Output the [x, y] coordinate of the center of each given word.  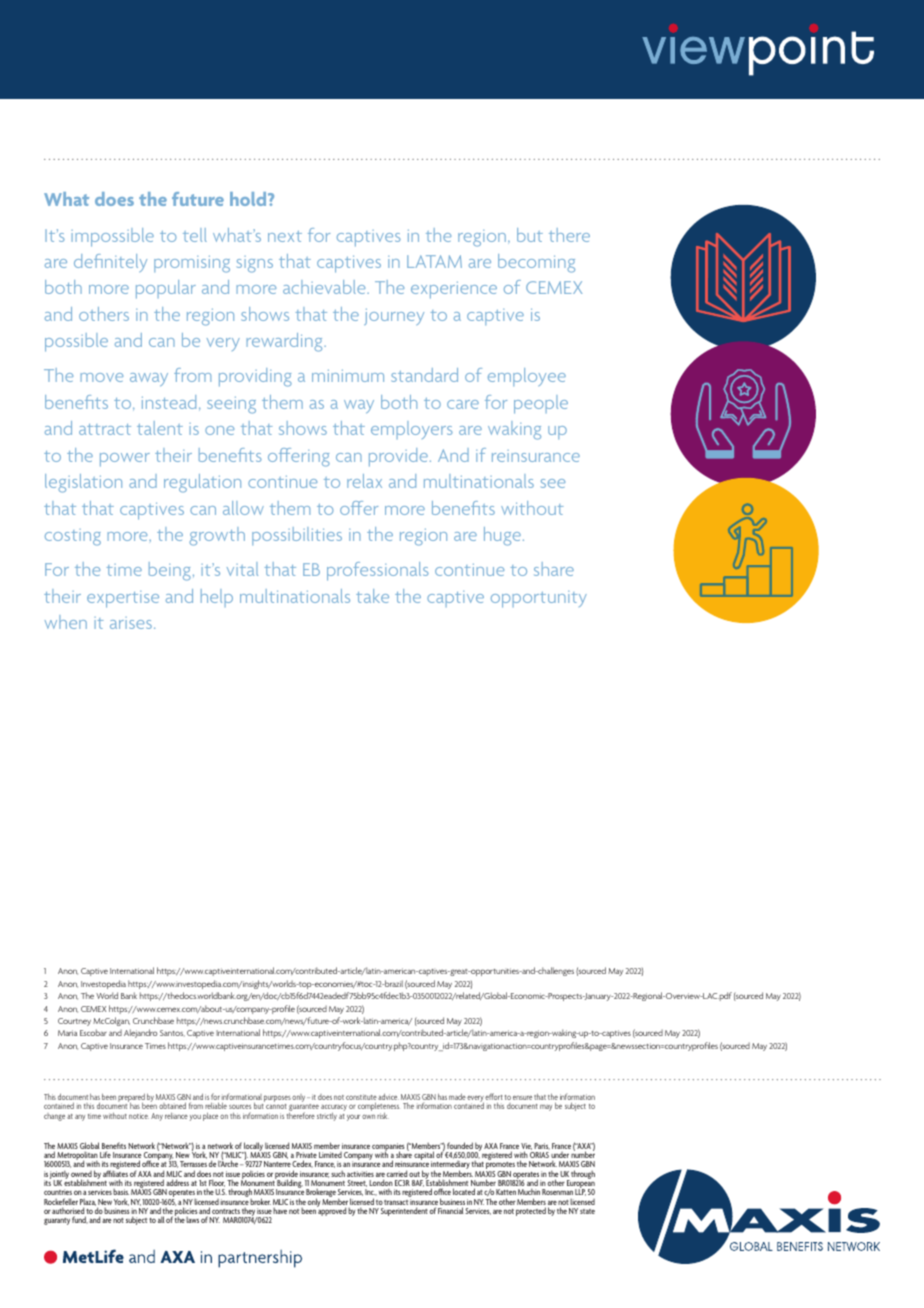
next [285, 236]
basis [121, 1192]
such [338, 1174]
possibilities [297, 536]
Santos [172, 1033]
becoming [536, 263]
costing [73, 537]
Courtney [74, 1022]
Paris [542, 1146]
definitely [110, 263]
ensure [522, 1097]
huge [502, 536]
